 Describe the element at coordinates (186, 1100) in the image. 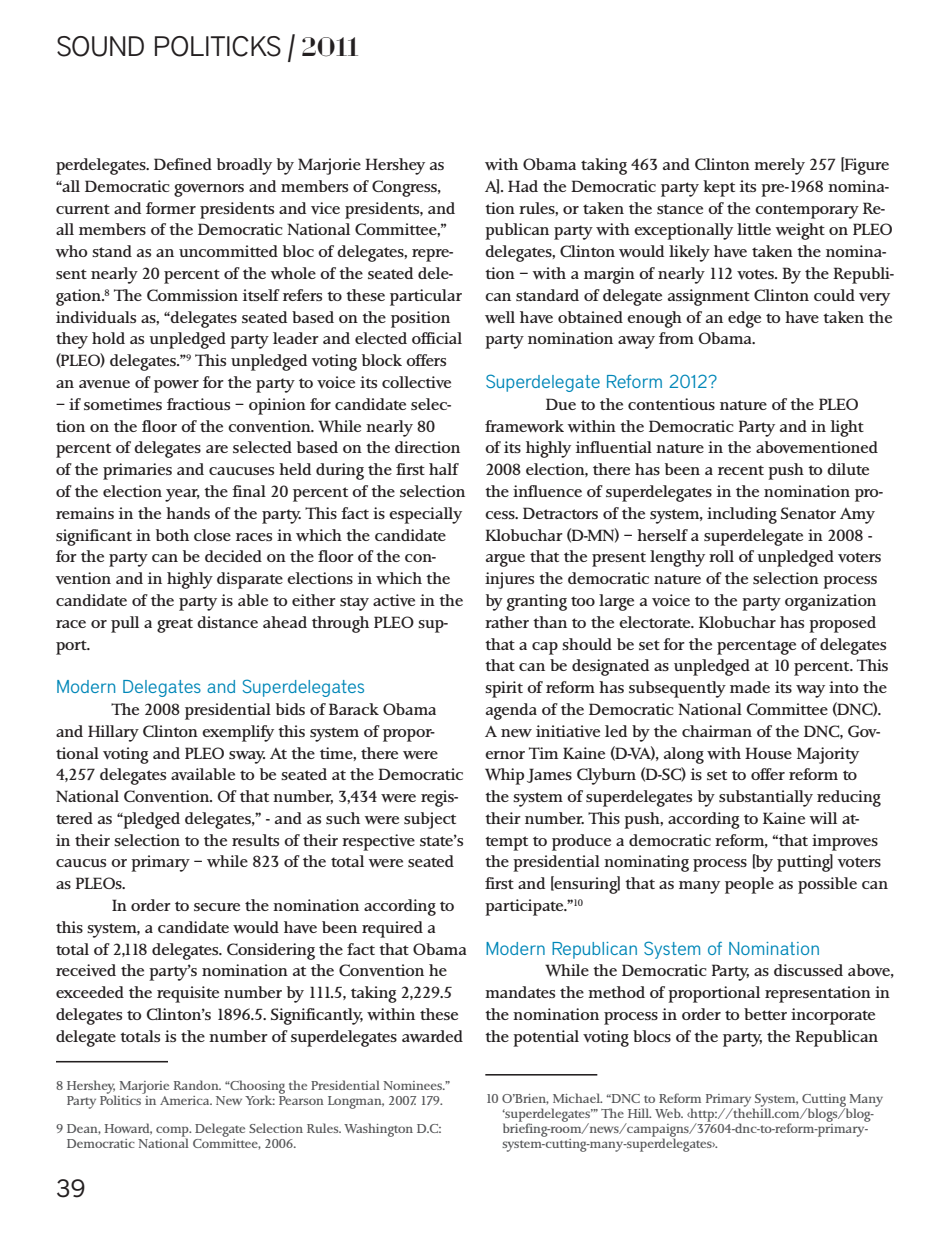

I see `America` at that location.
